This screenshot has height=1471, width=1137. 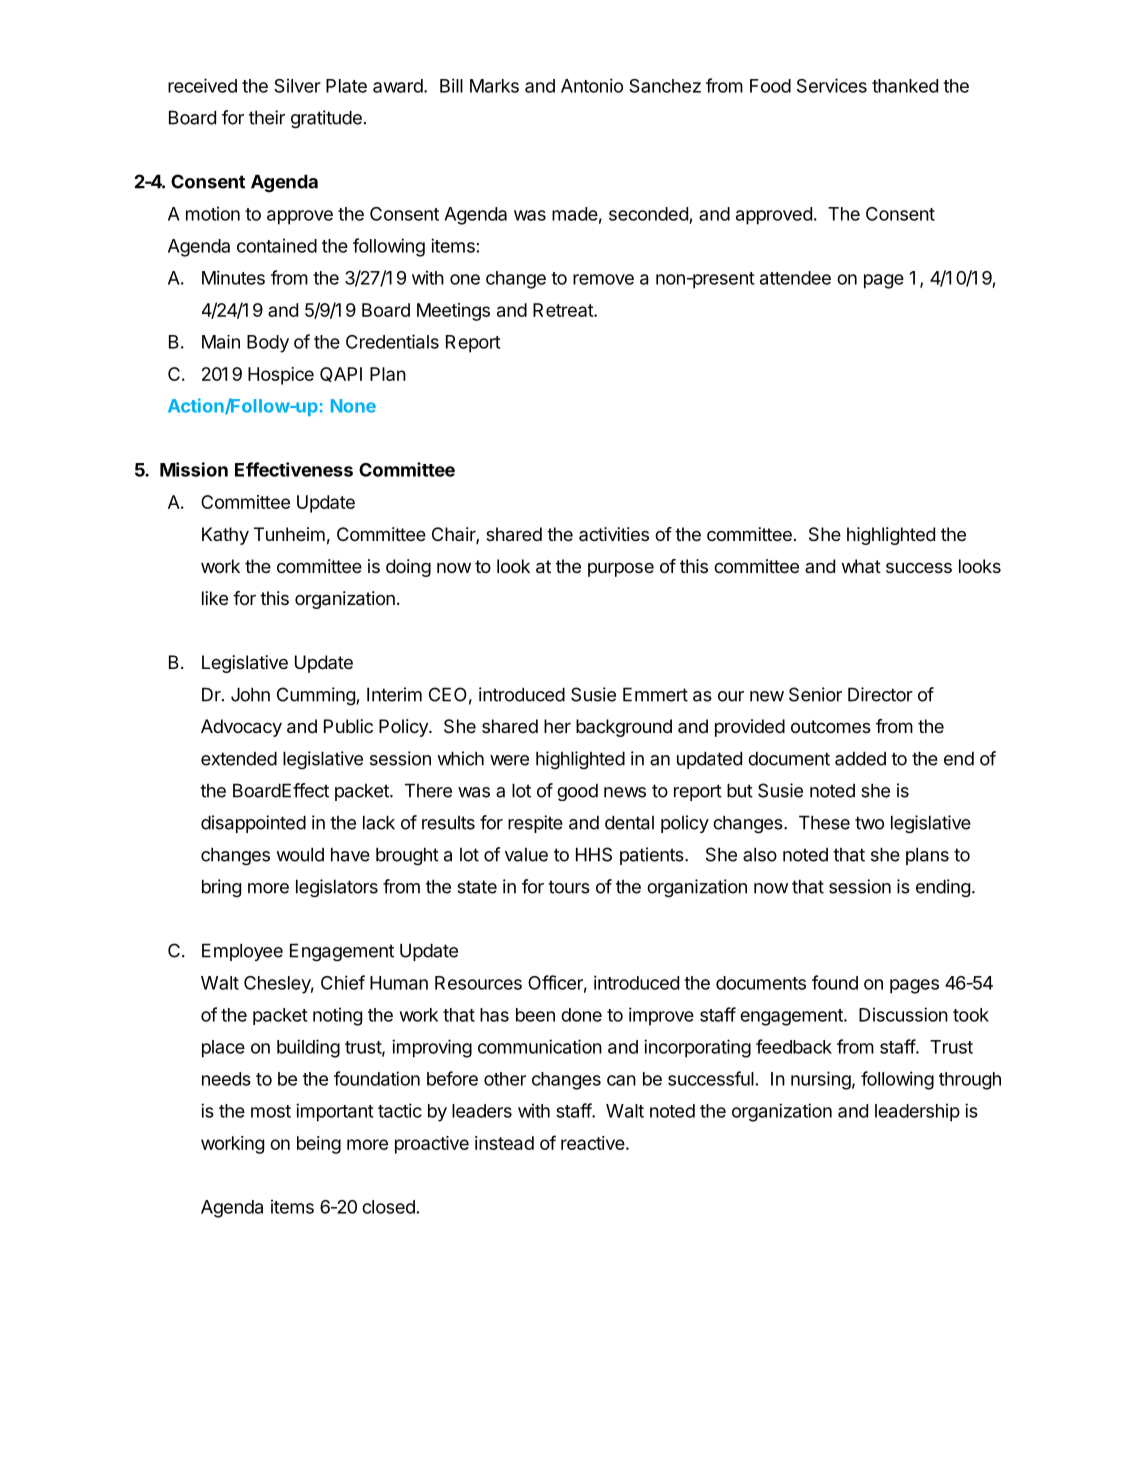 What do you see at coordinates (319, 1145) in the screenshot?
I see `being` at bounding box center [319, 1145].
